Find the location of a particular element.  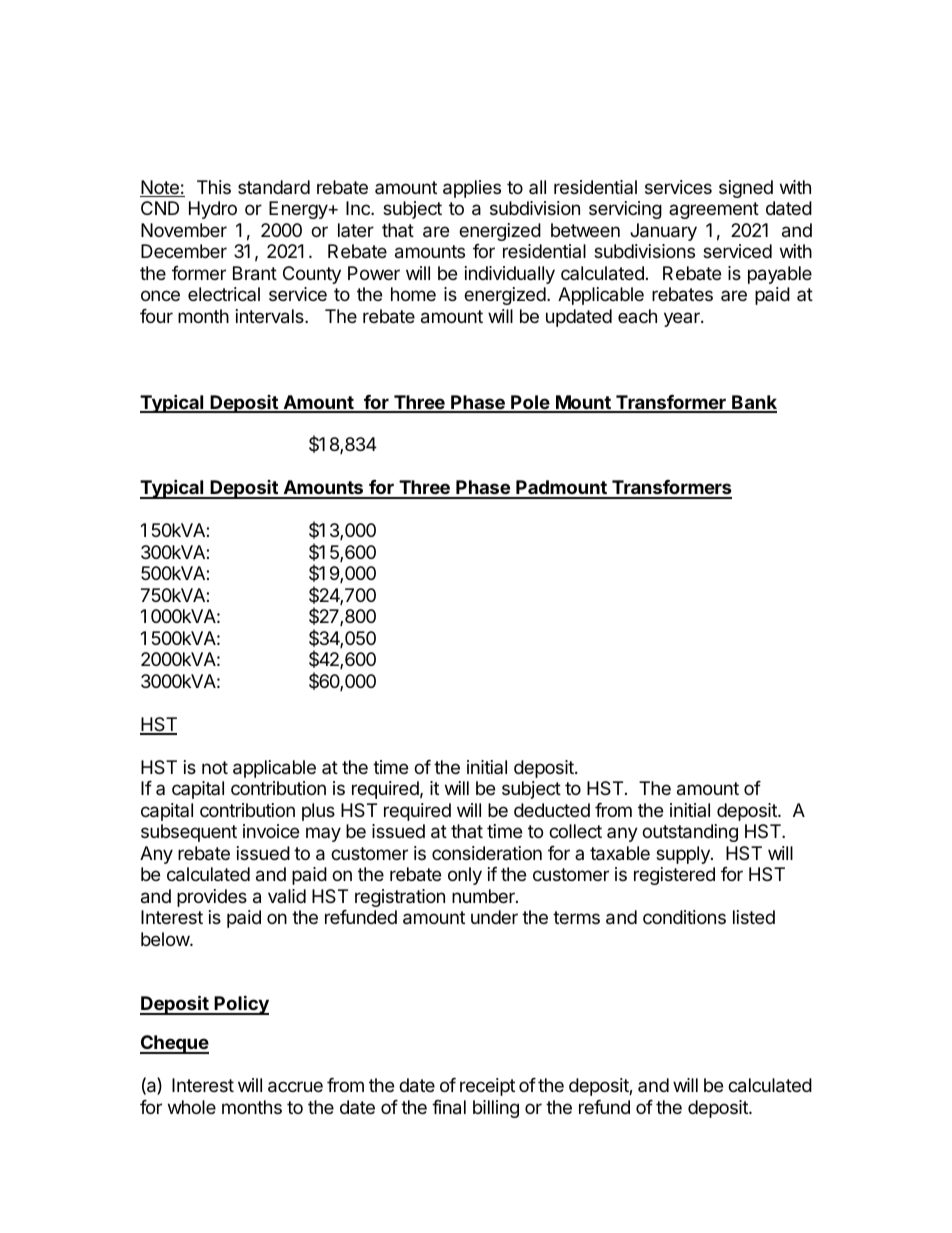

applies is located at coordinates (472, 189).
